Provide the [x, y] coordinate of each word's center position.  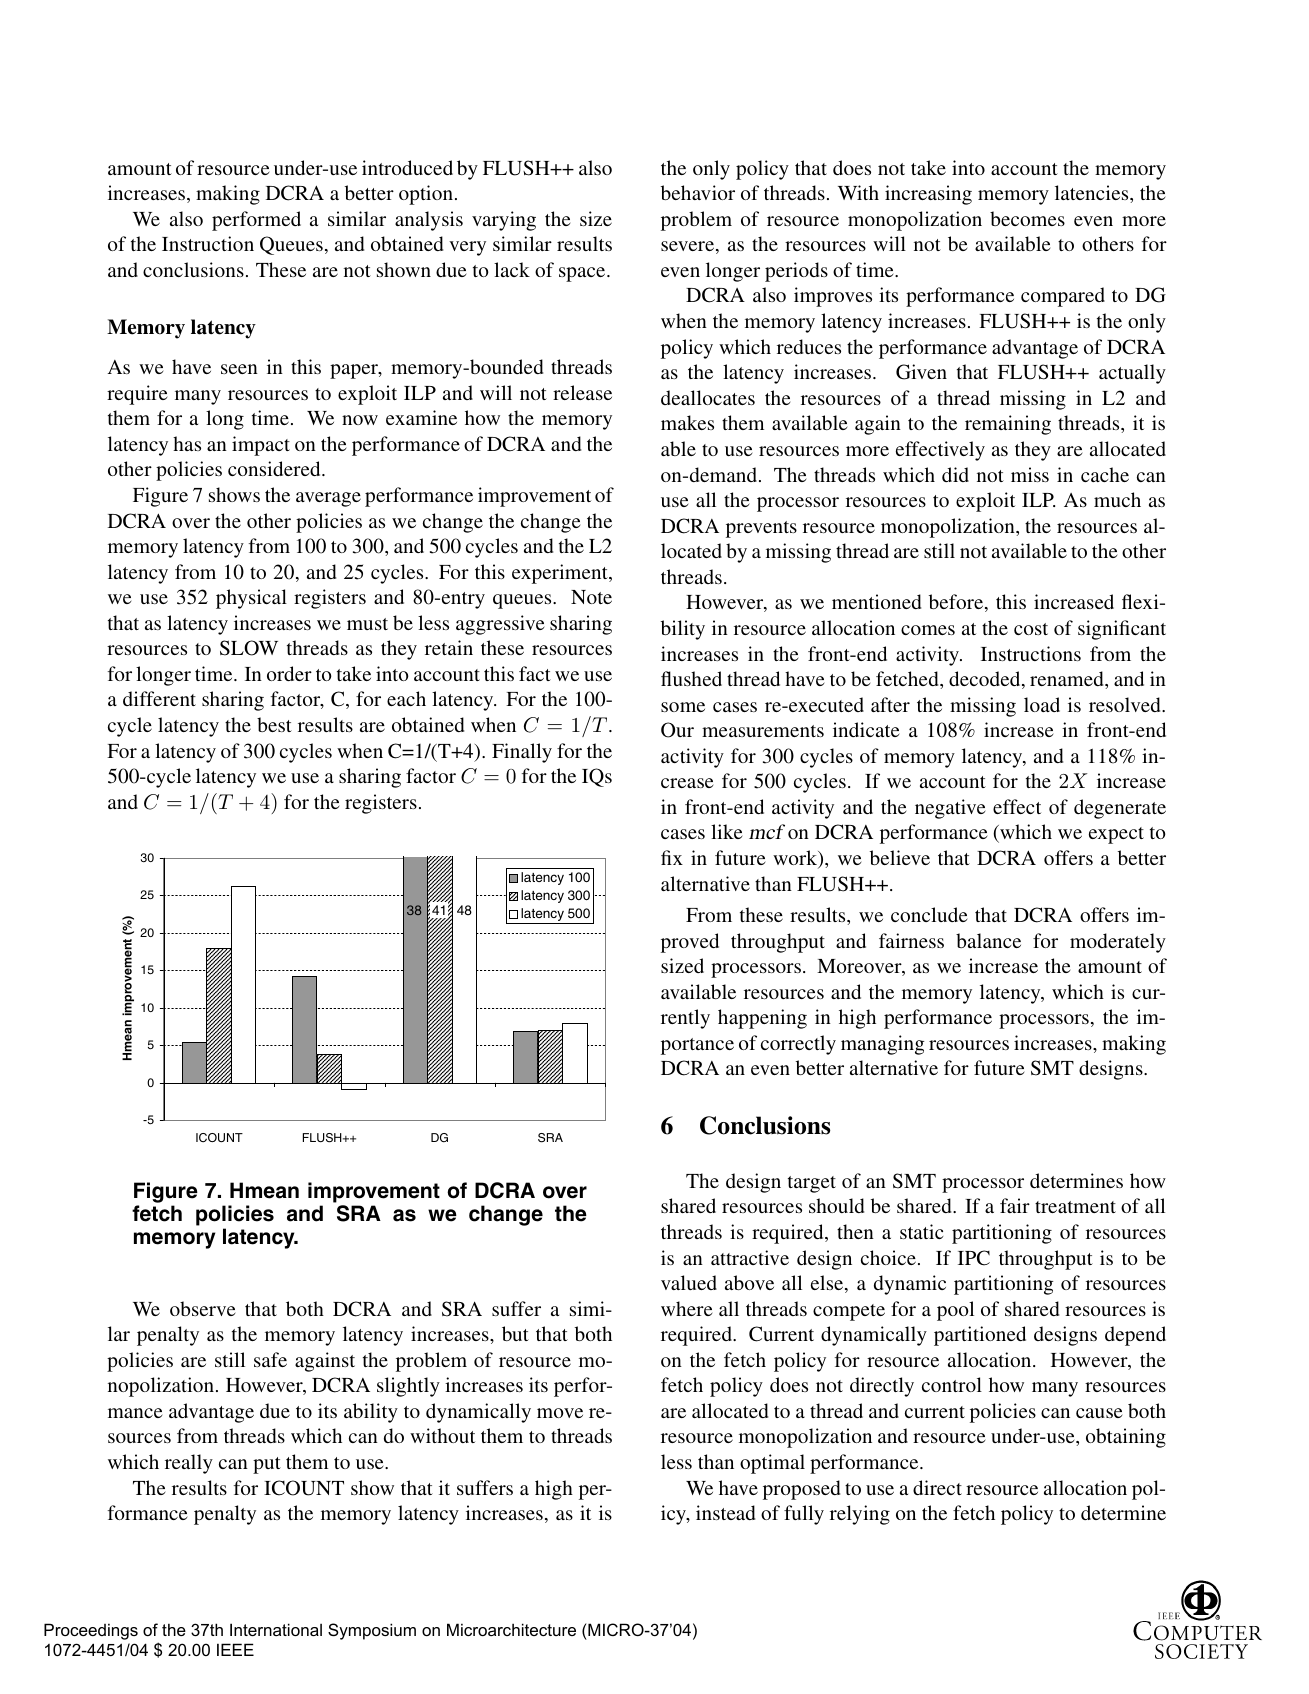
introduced [407, 167]
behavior [698, 192]
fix [672, 857]
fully [804, 1515]
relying [860, 1515]
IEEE [235, 1649]
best [274, 724]
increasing [928, 195]
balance [988, 940]
